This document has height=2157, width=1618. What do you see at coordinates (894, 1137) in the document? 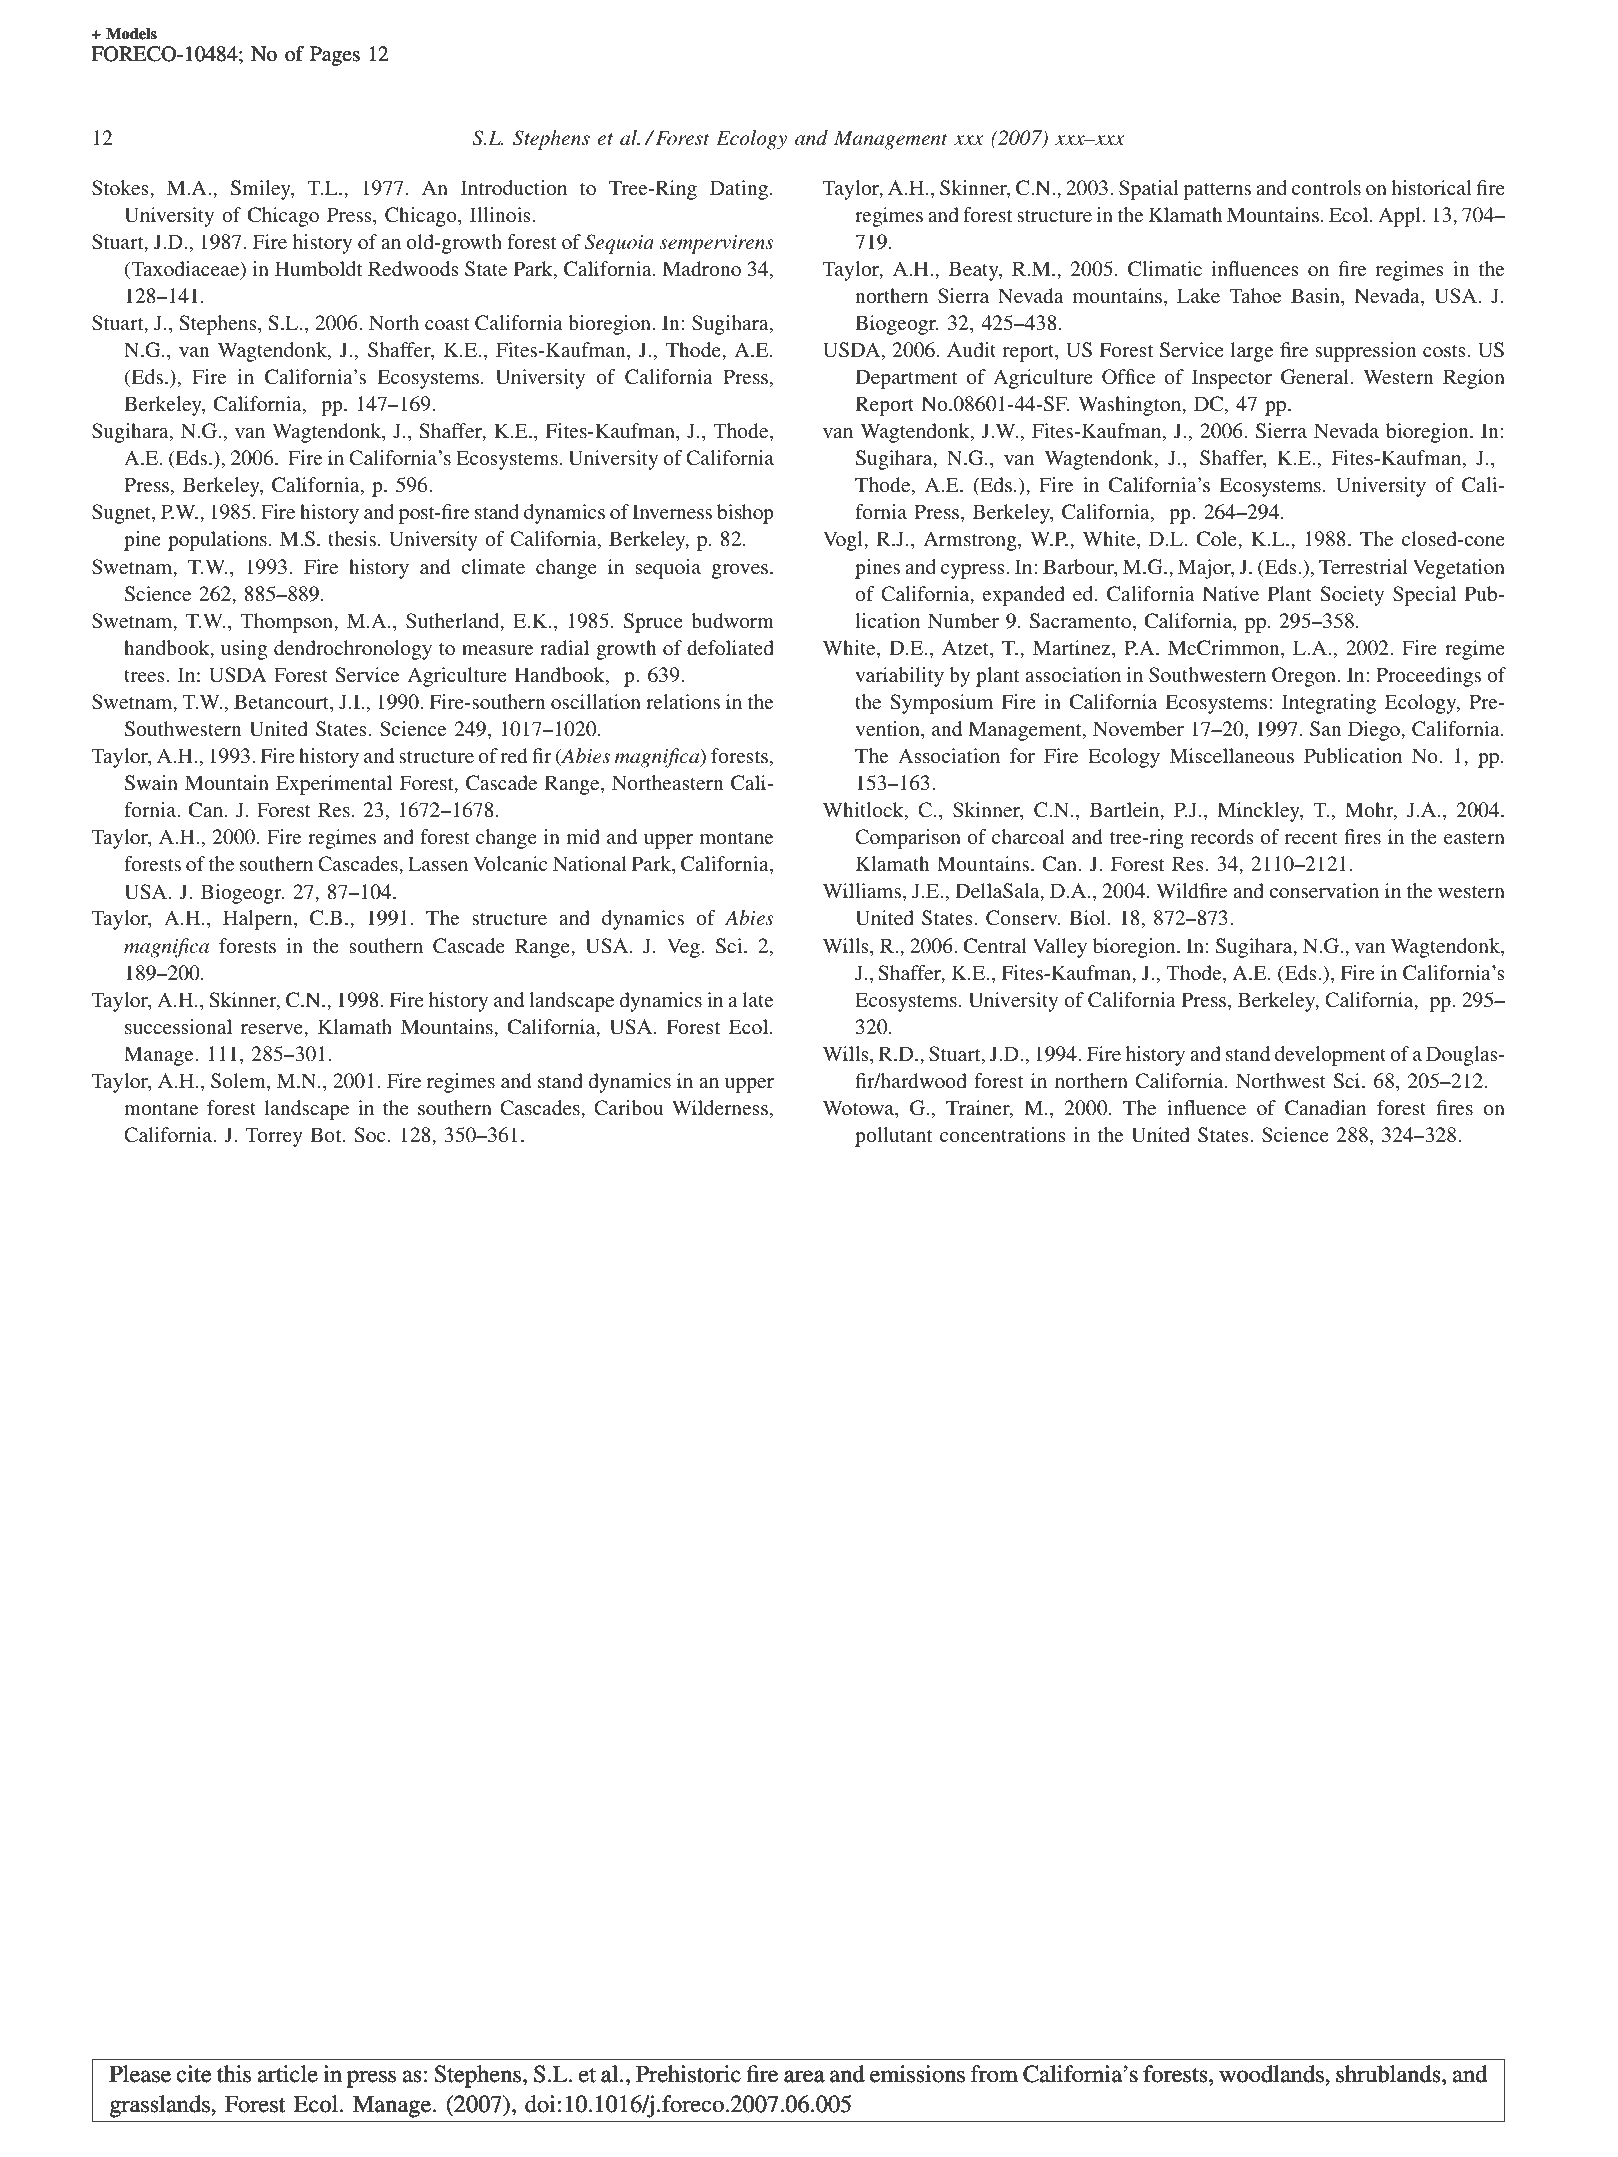
I see `pollutant` at bounding box center [894, 1137].
